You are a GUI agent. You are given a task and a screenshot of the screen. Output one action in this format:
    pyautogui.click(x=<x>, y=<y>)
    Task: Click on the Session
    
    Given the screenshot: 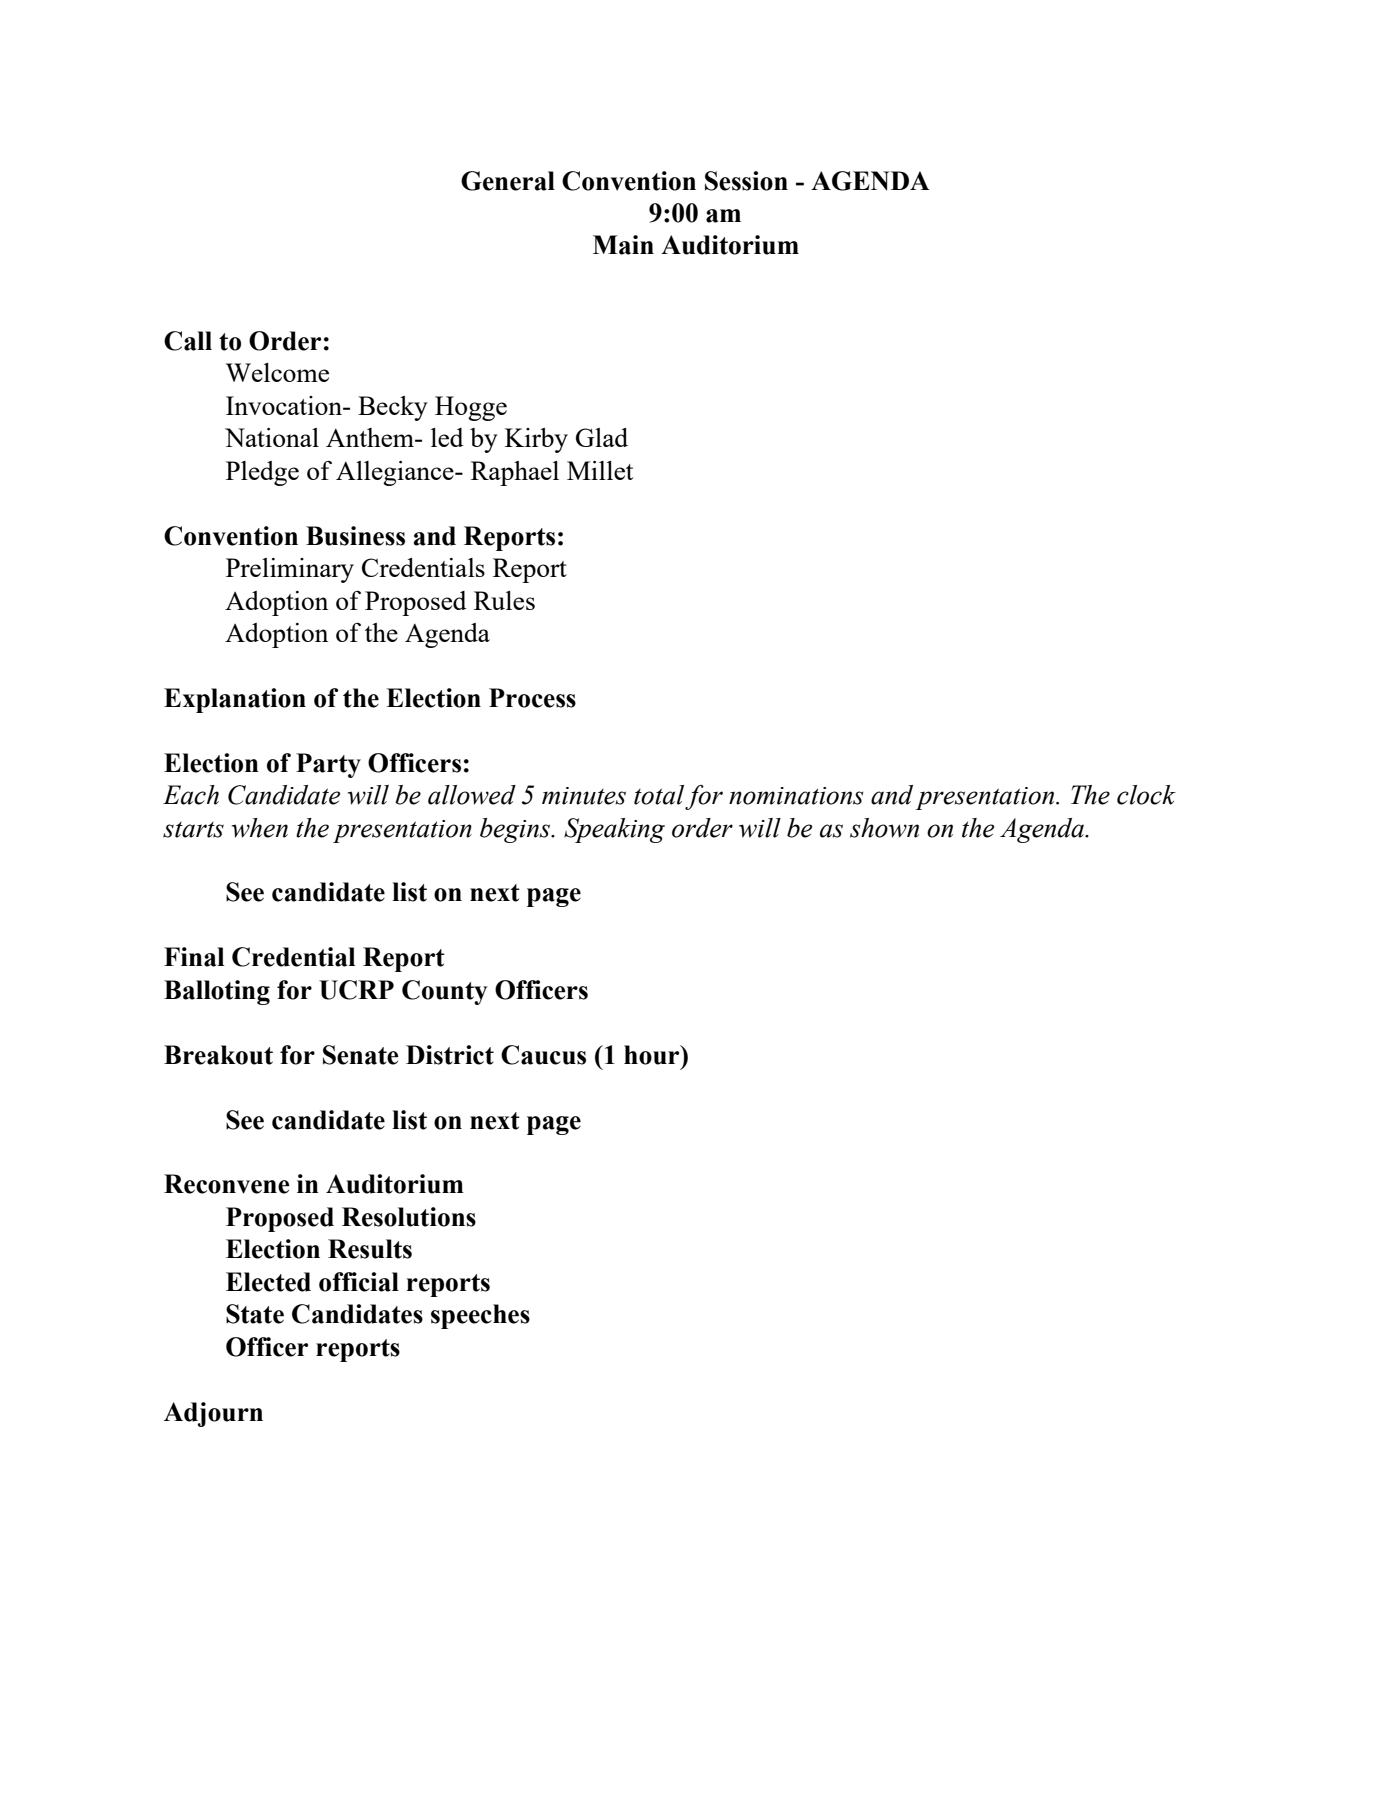 What is the action you would take?
    pyautogui.click(x=746, y=181)
